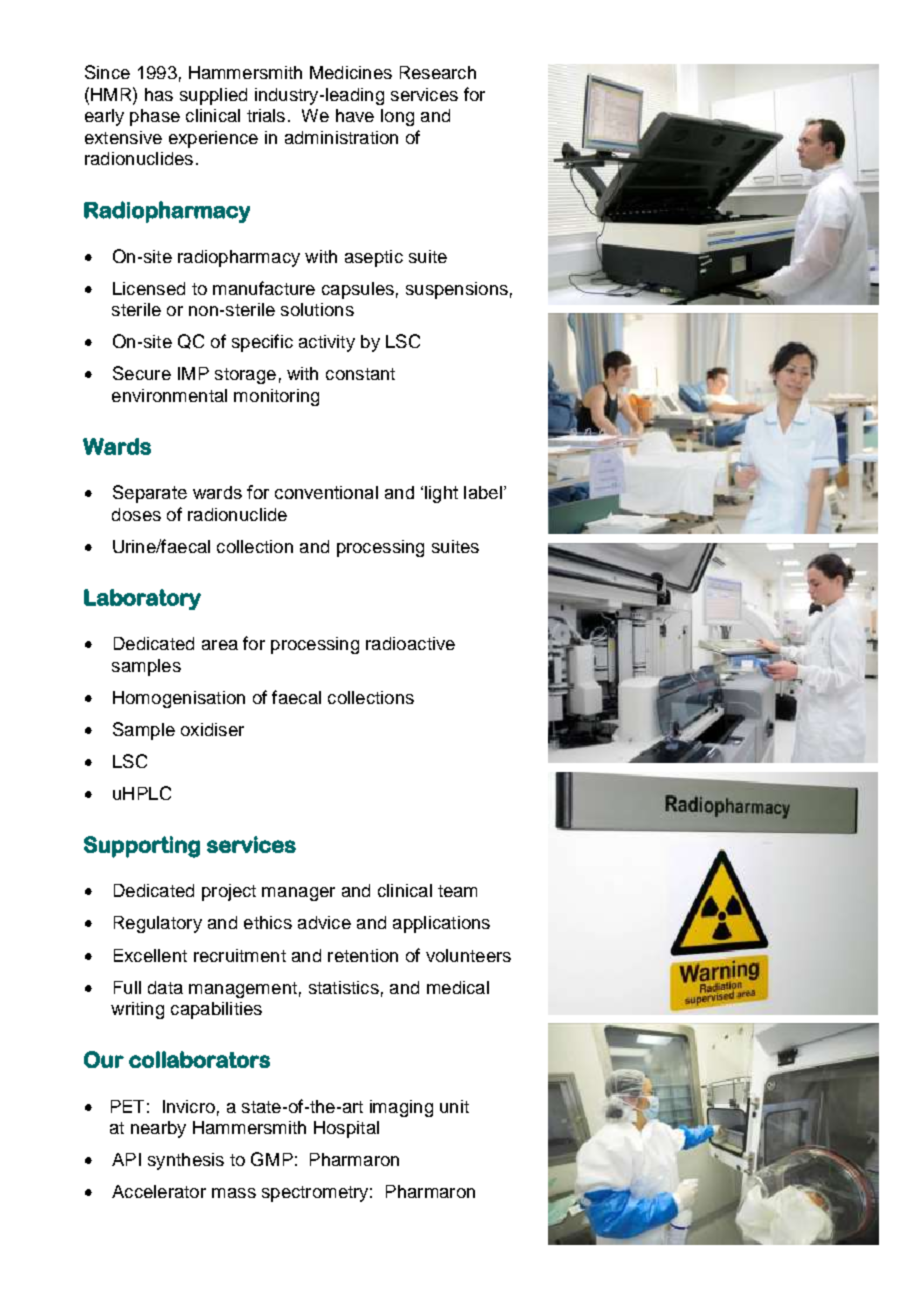 The height and width of the page is (1308, 924). What do you see at coordinates (150, 955) in the page?
I see `Excellent` at bounding box center [150, 955].
